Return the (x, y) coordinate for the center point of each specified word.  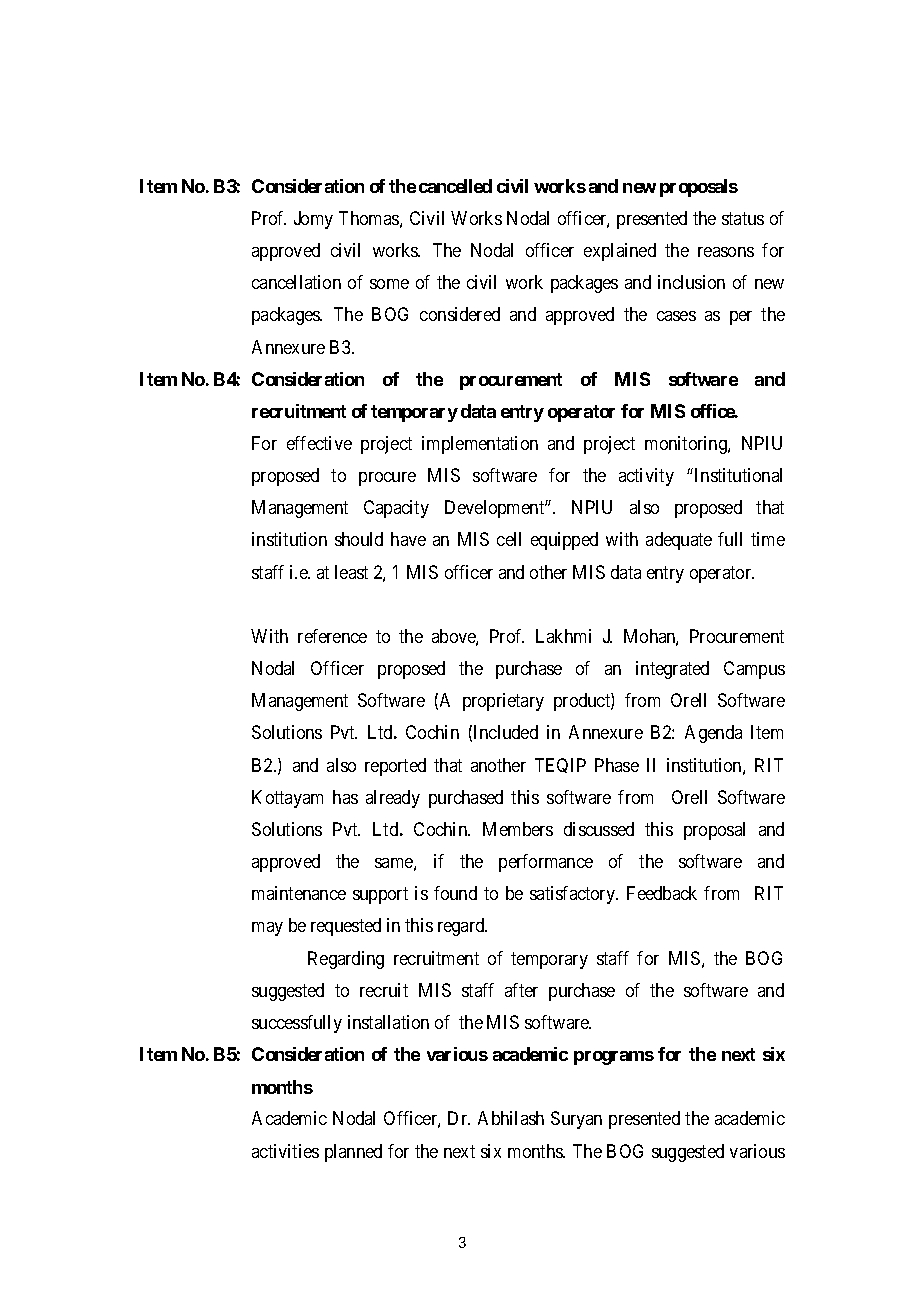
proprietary (503, 702)
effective (319, 443)
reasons (726, 252)
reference (332, 636)
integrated (672, 670)
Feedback (662, 893)
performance (546, 863)
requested (346, 927)
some (389, 284)
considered (460, 314)
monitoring (687, 445)
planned (353, 1153)
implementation (480, 445)
